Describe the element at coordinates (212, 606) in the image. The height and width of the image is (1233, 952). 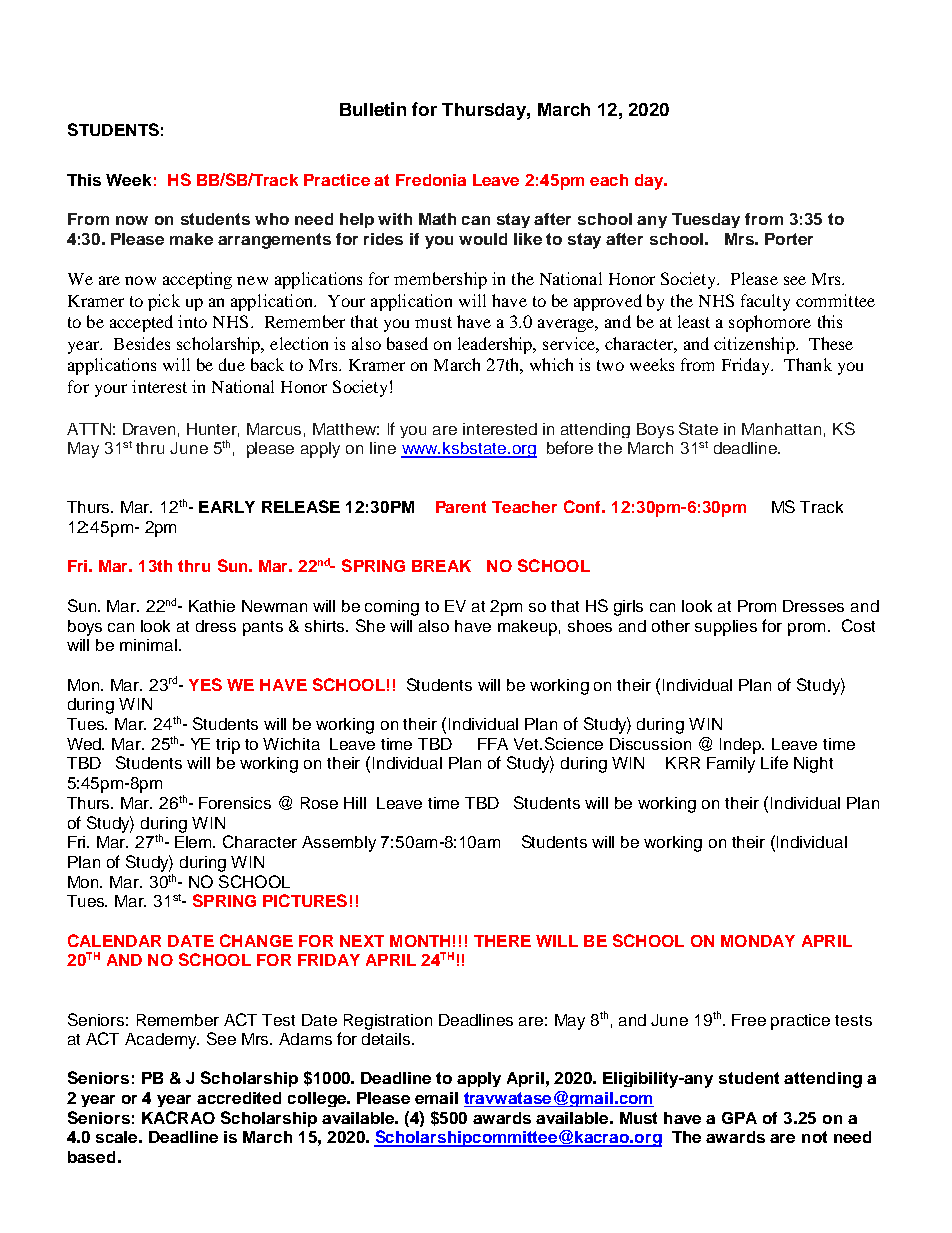
I see `Kathie` at that location.
